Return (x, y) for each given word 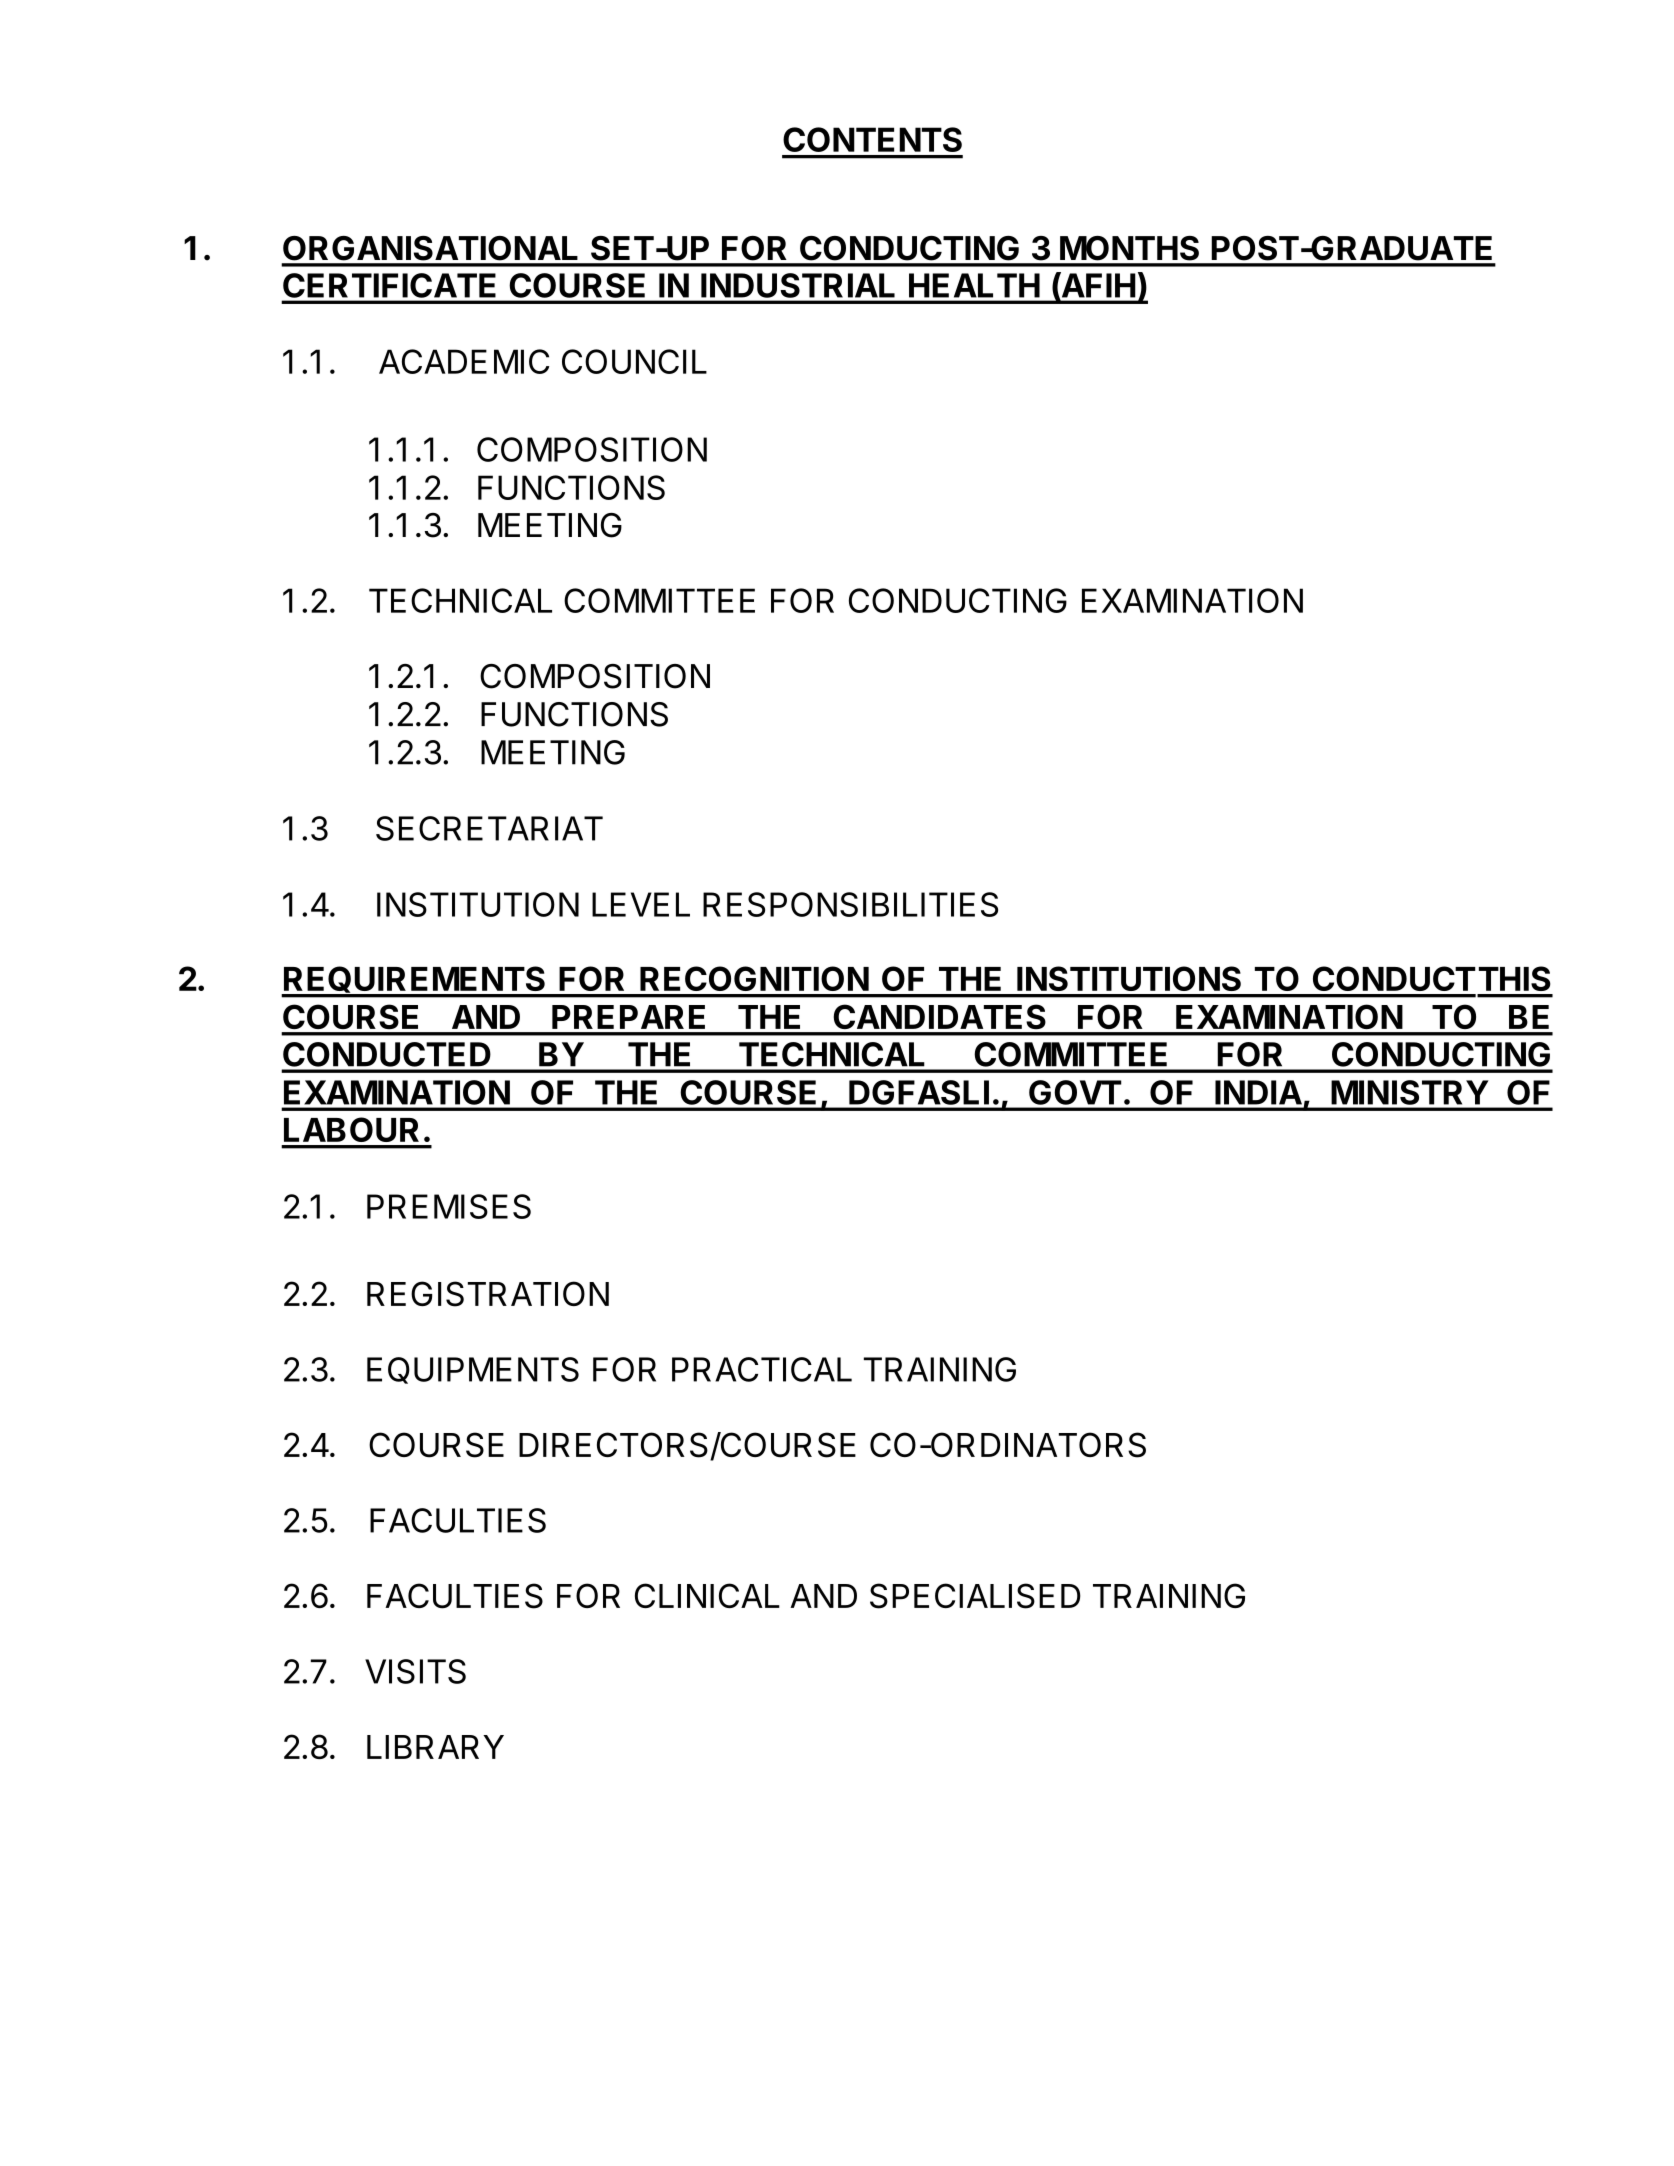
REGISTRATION (488, 1294)
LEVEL (641, 904)
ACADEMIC (464, 361)
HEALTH (974, 285)
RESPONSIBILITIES (850, 904)
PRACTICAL (762, 1369)
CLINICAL (707, 1595)
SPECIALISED (975, 1596)
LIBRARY (435, 1747)
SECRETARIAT (489, 828)
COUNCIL (634, 361)
